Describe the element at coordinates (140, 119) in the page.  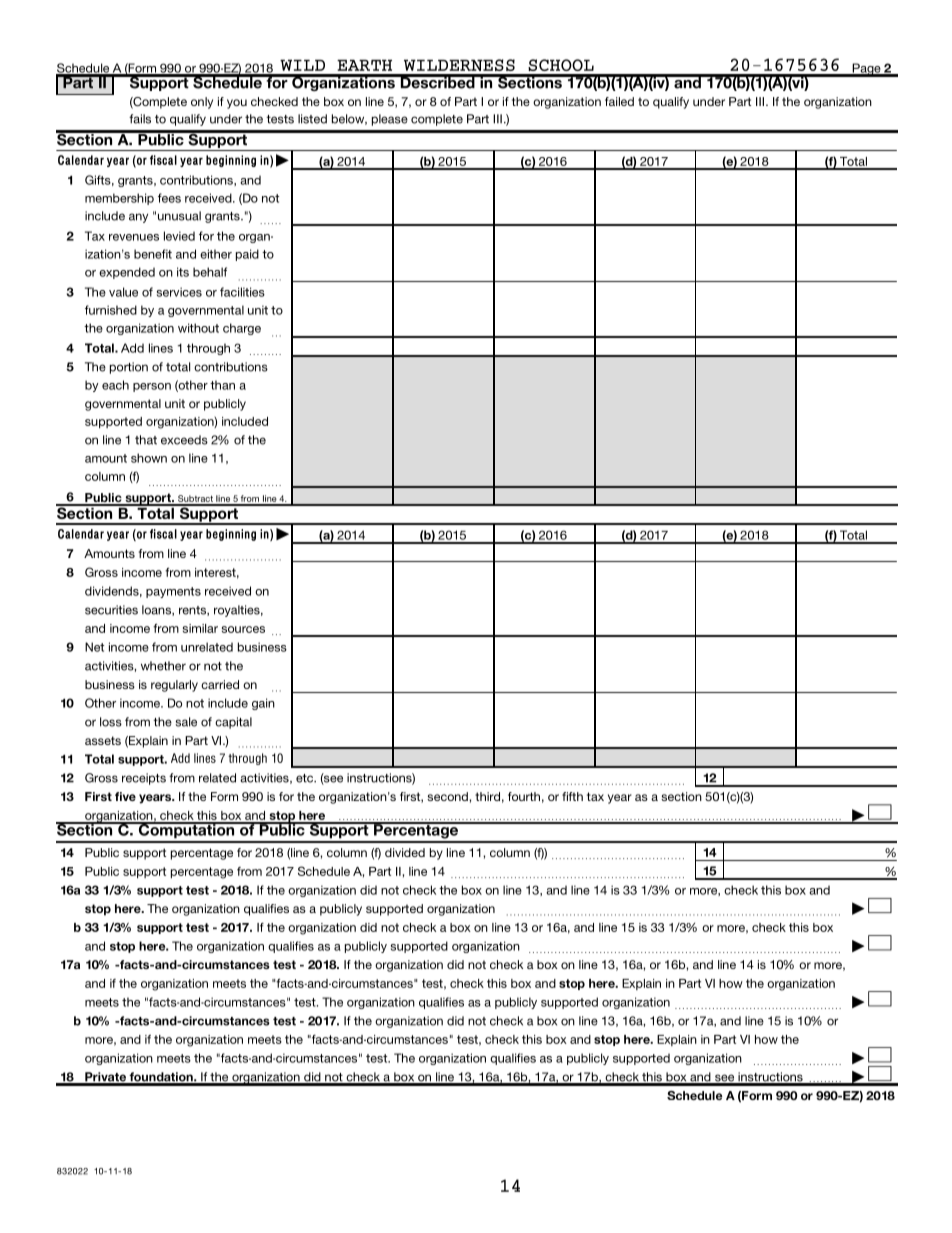
I see `fails` at that location.
